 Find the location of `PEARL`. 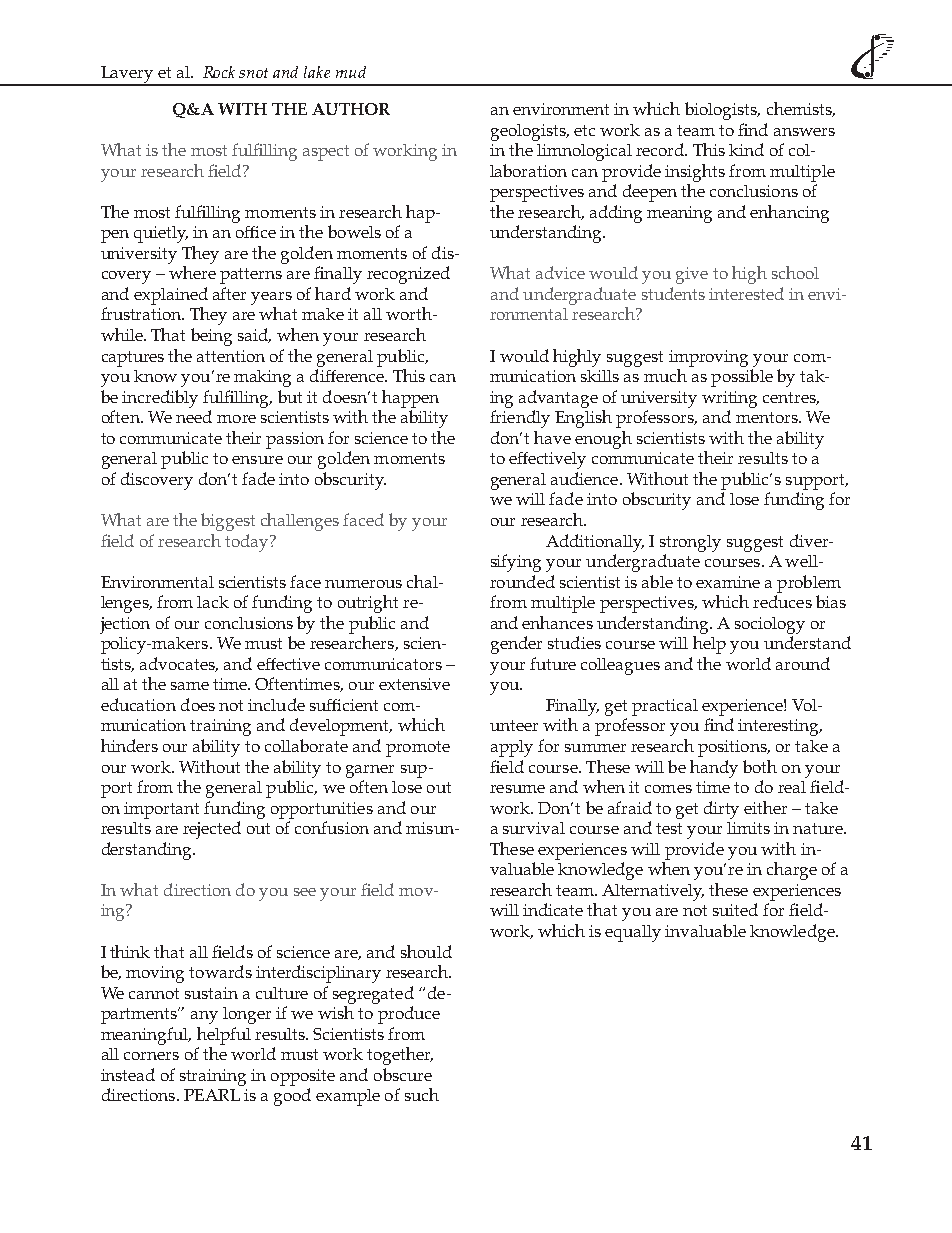

PEARL is located at coordinates (212, 1095).
